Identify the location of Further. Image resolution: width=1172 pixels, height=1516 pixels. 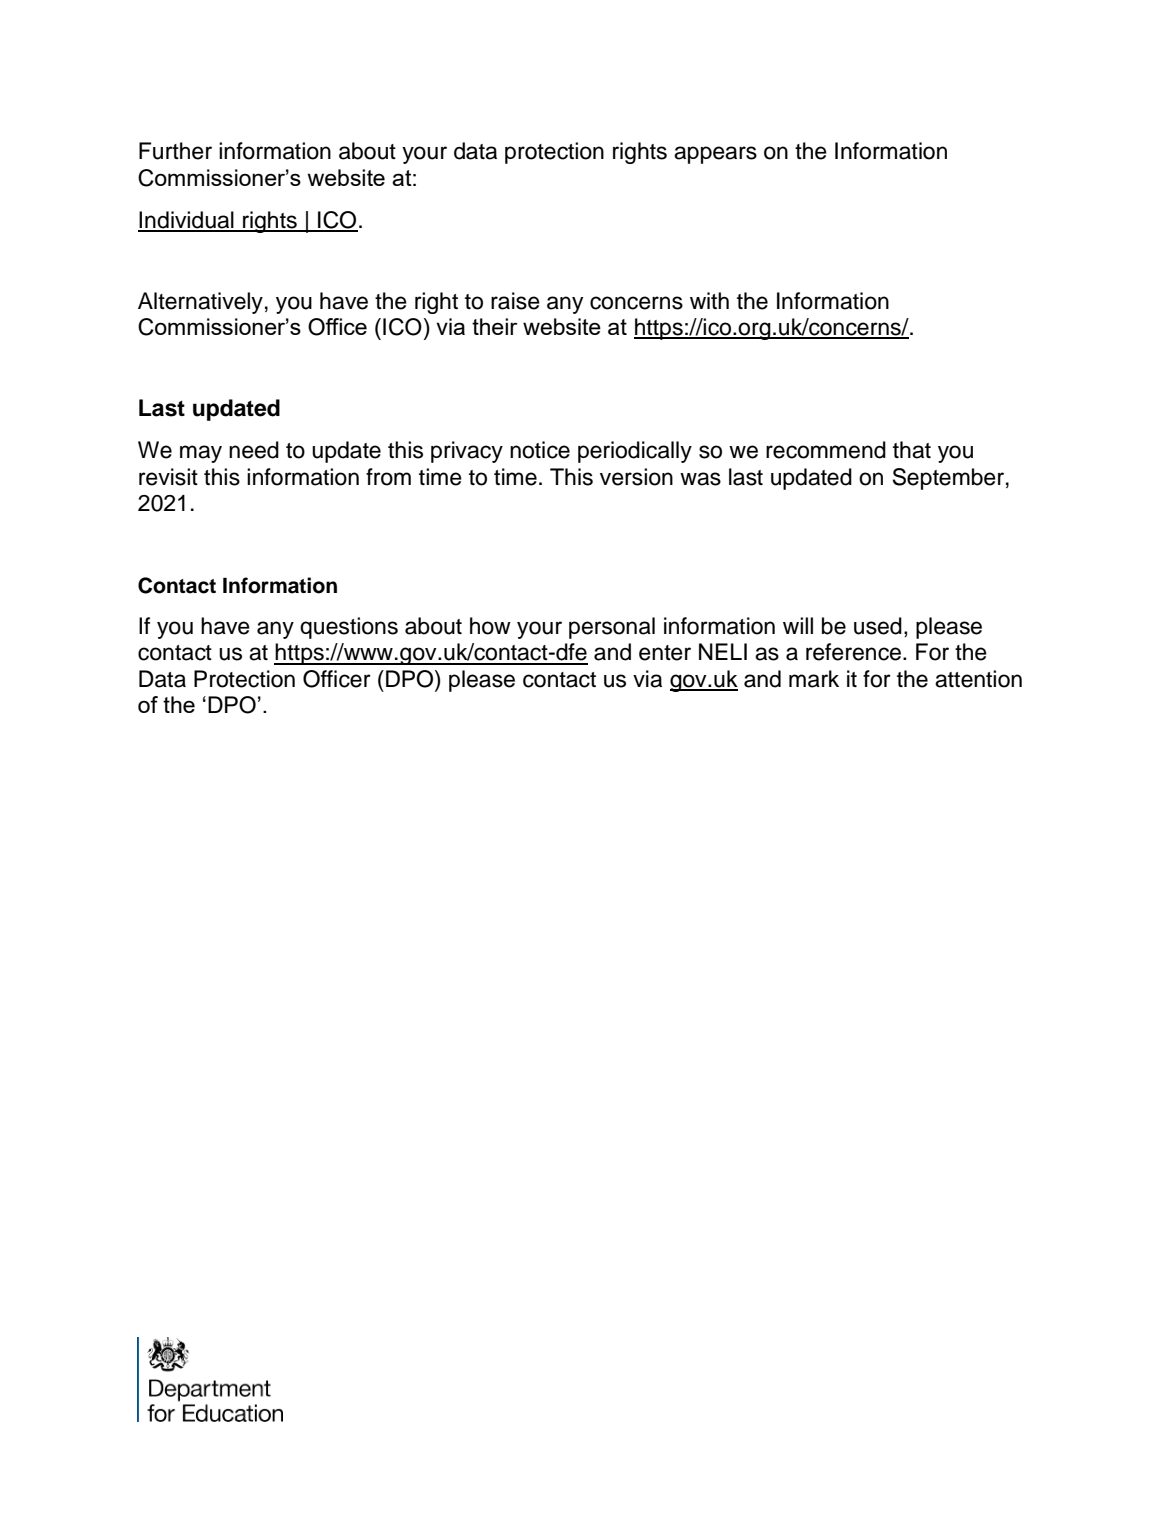
(175, 151).
